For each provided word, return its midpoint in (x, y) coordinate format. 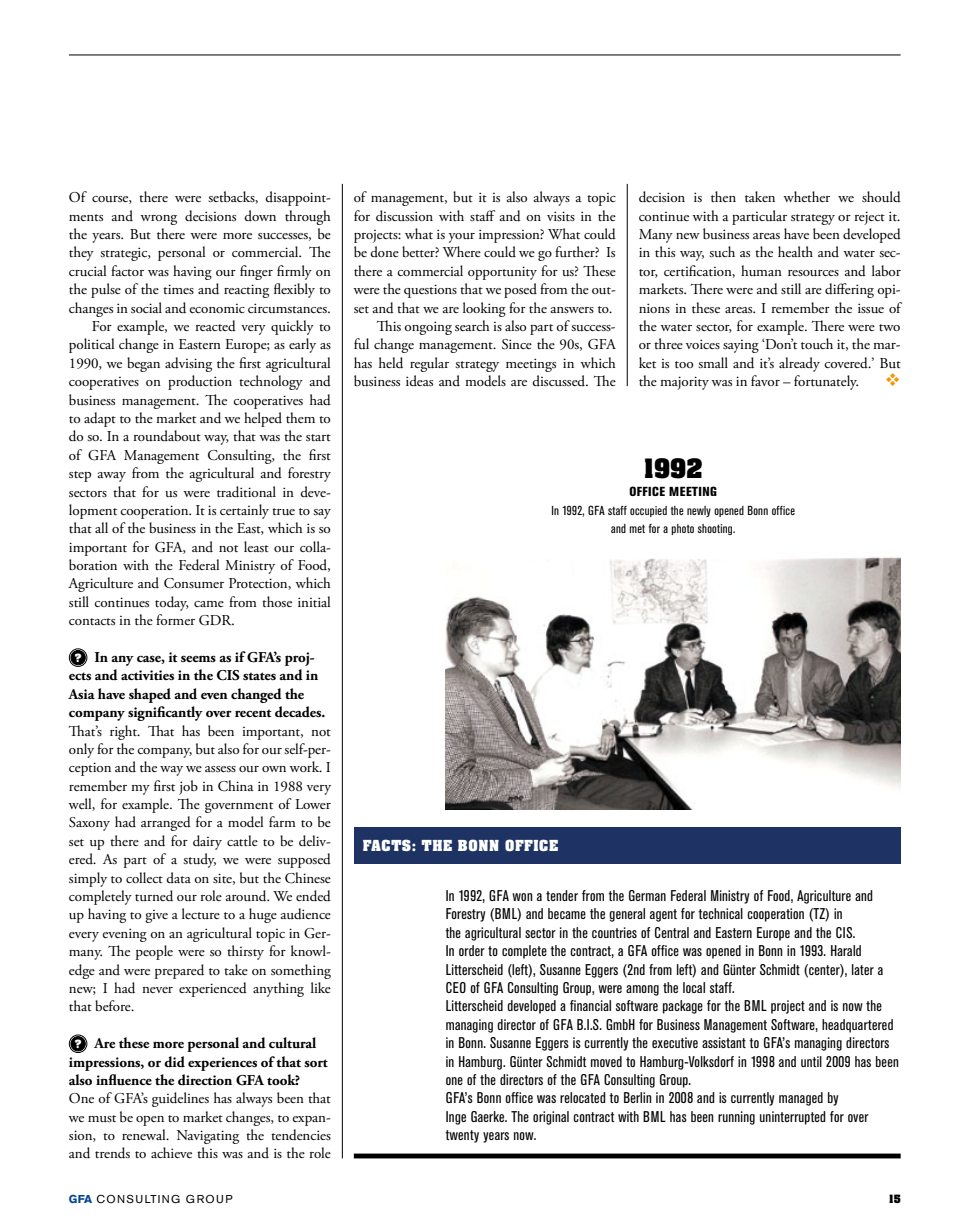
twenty (462, 1136)
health (795, 251)
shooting (716, 529)
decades (299, 712)
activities (147, 675)
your (462, 238)
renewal (145, 1134)
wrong (158, 220)
